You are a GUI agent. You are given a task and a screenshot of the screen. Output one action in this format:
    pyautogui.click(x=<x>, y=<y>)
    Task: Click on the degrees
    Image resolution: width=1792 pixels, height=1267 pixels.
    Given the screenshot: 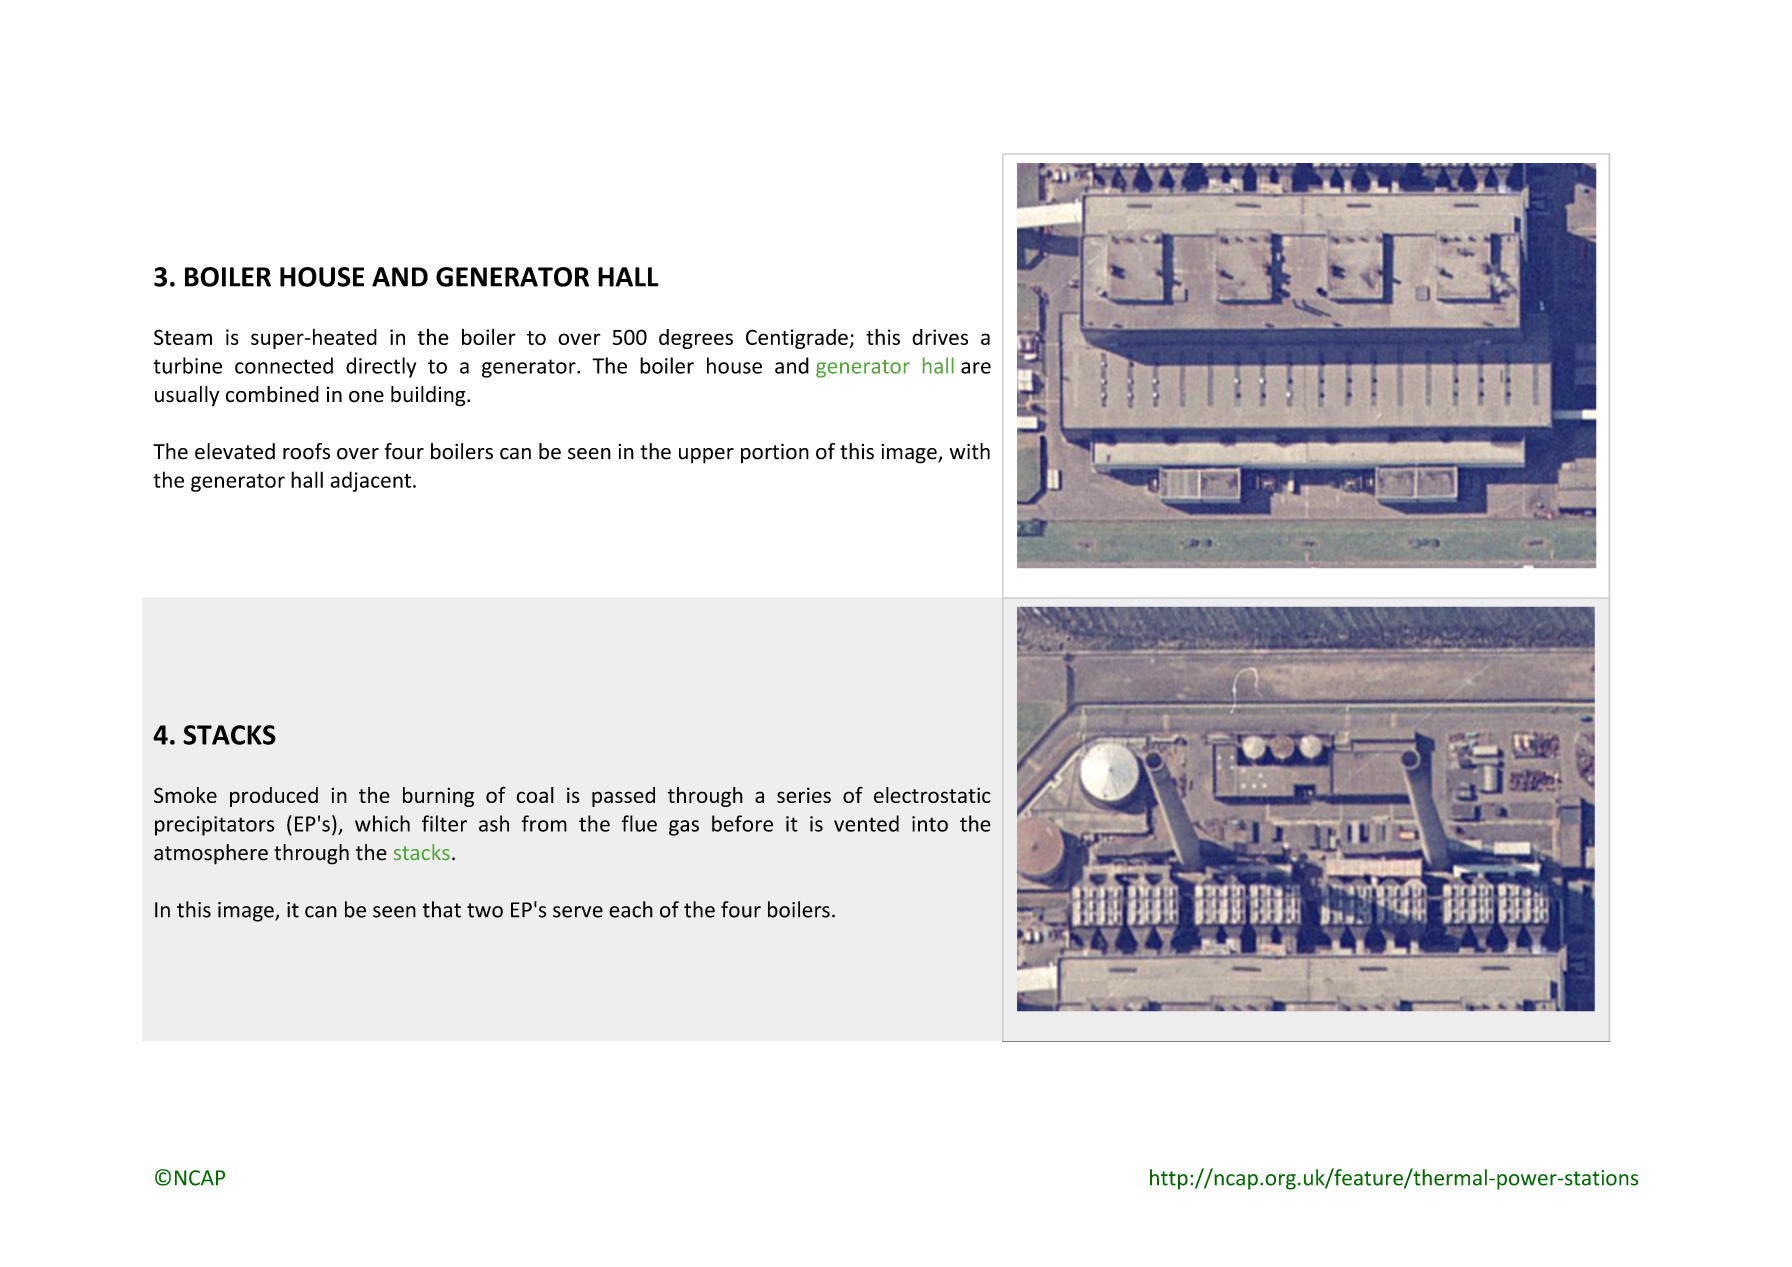 What is the action you would take?
    pyautogui.click(x=696, y=339)
